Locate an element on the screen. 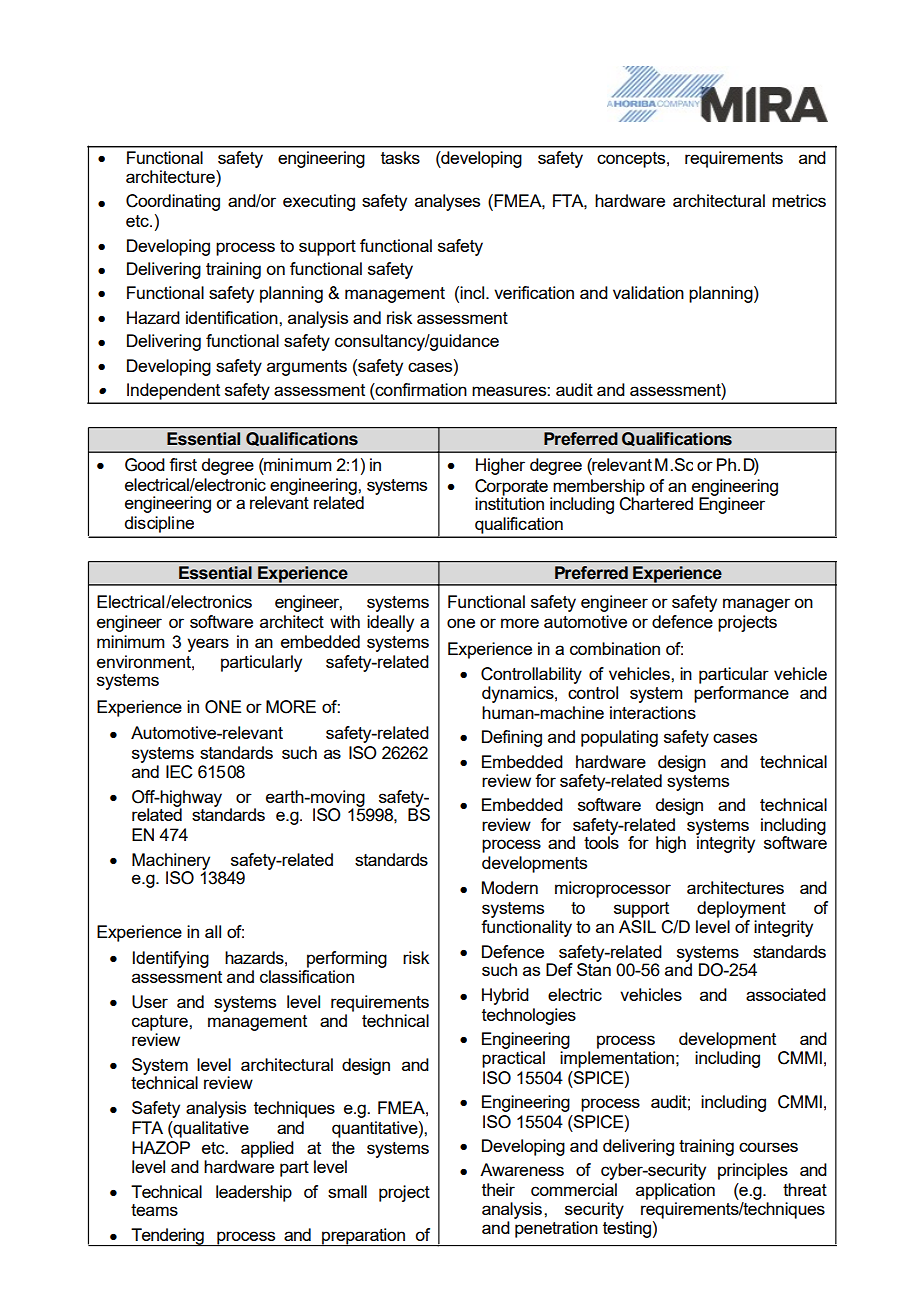  leadership is located at coordinates (254, 1193).
